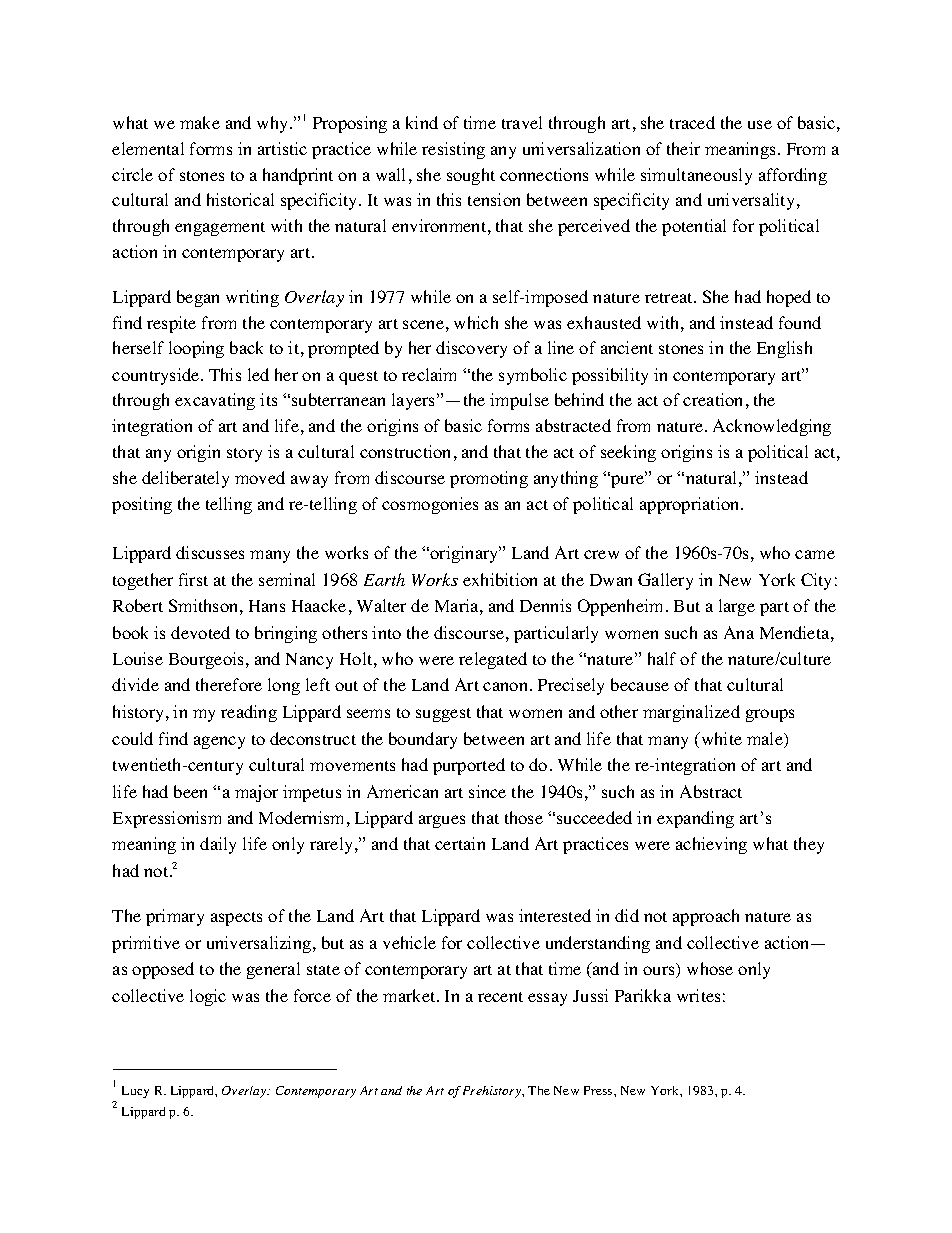 The width and height of the page is (952, 1233). I want to click on exhibition, so click(500, 579).
